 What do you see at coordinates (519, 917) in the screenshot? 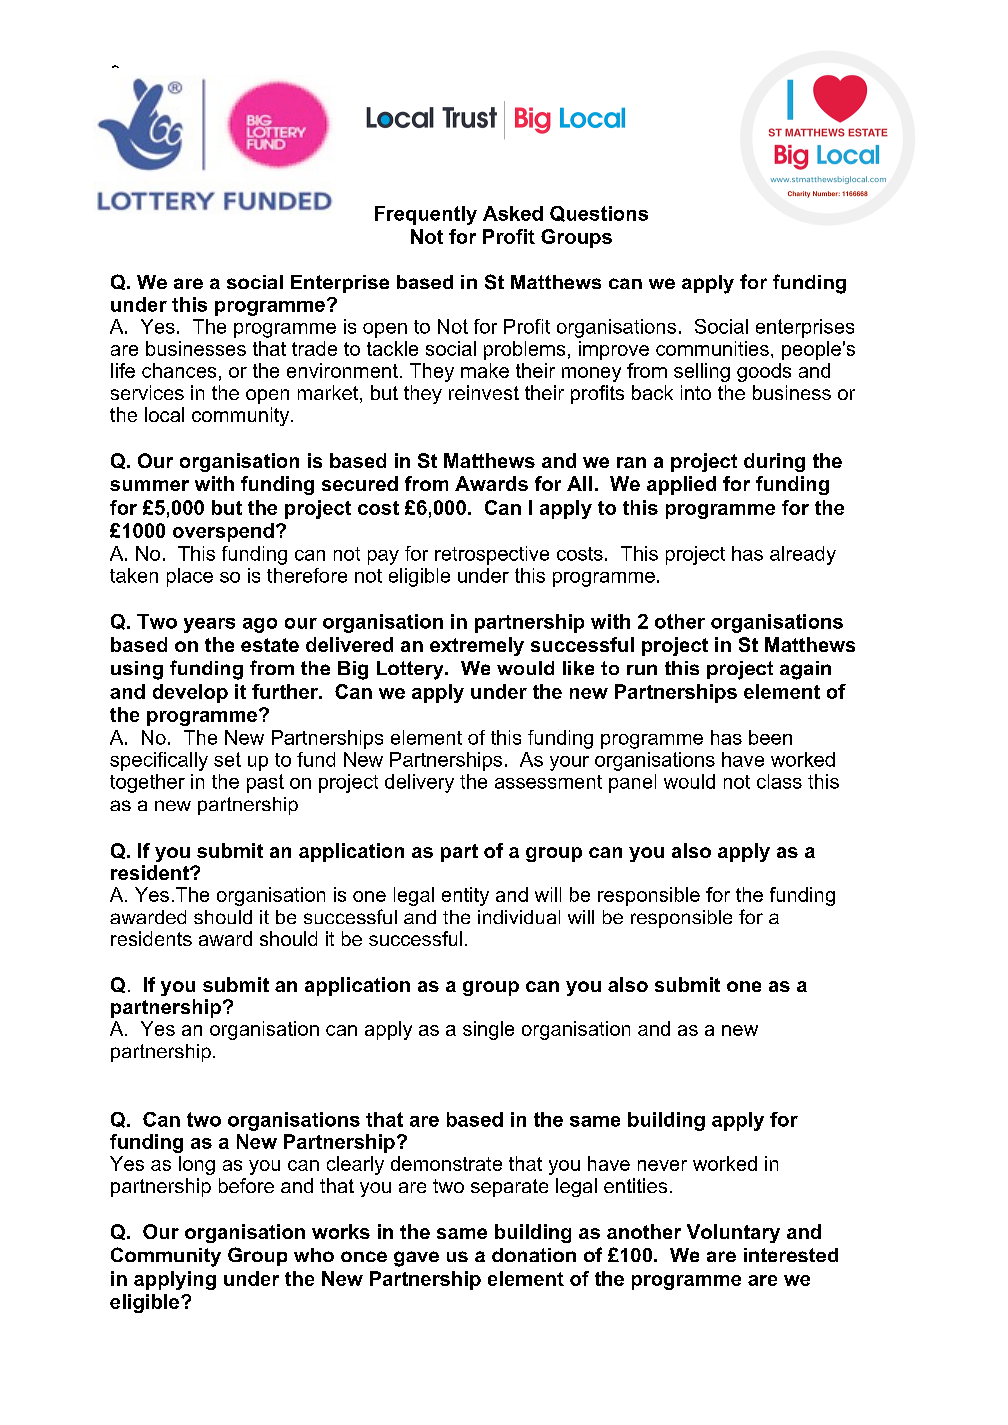
I see `individual` at bounding box center [519, 917].
